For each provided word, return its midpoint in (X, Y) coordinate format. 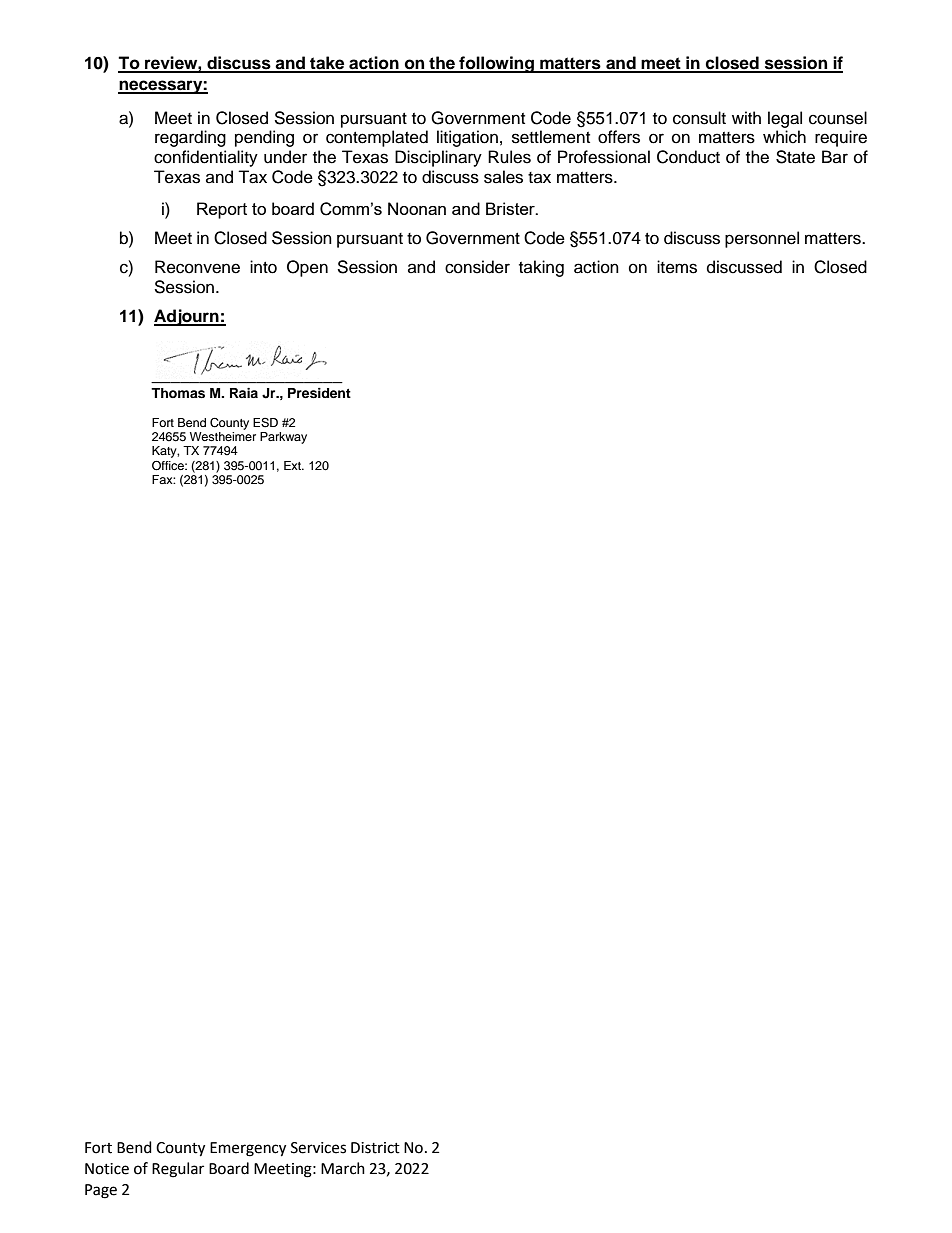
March (343, 1168)
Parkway (283, 438)
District (375, 1148)
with (746, 117)
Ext (293, 465)
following (496, 64)
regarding (190, 138)
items (677, 267)
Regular (178, 1170)
